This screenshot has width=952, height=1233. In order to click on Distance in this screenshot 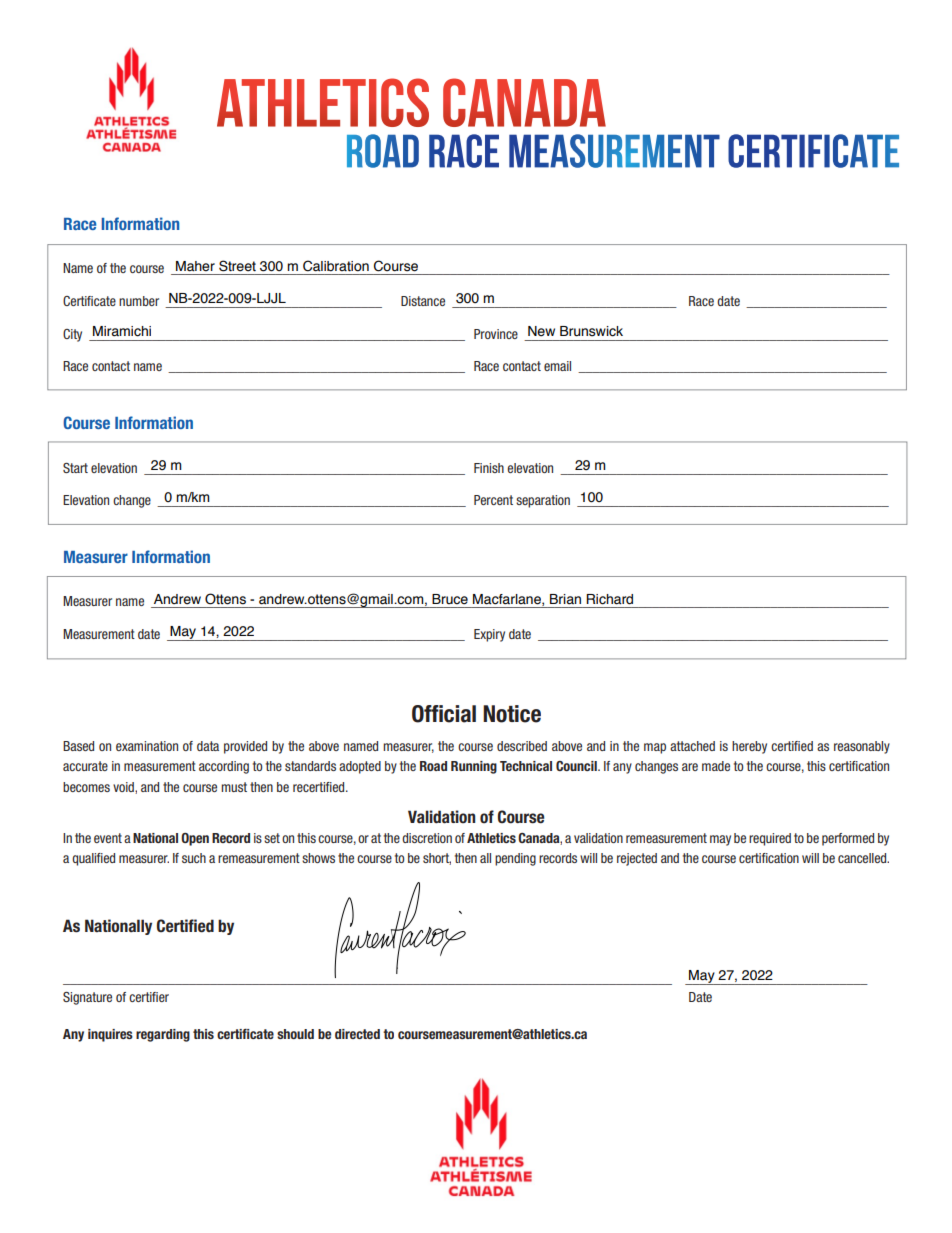, I will do `click(423, 301)`.
